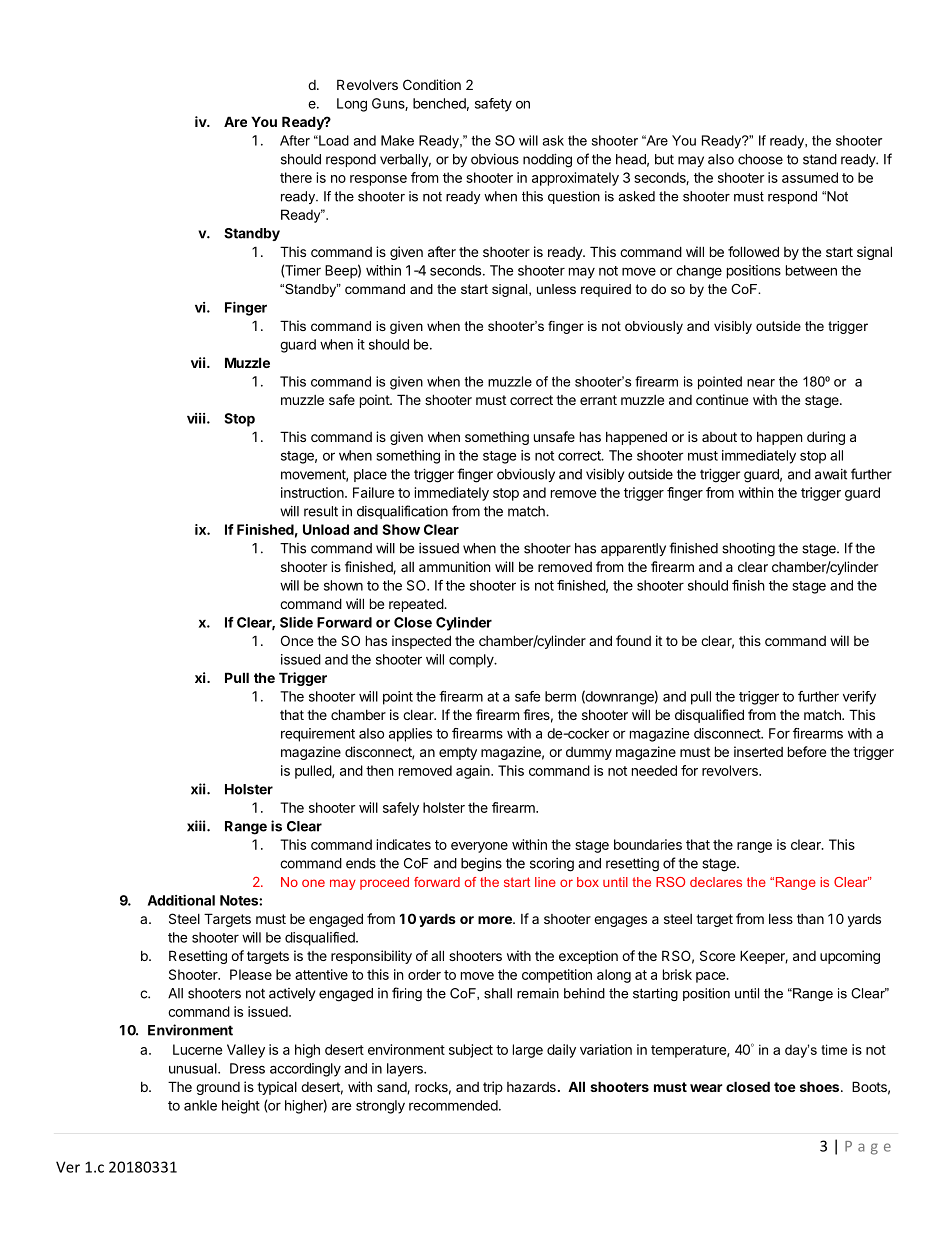 This screenshot has width=952, height=1233. Describe the element at coordinates (760, 159) in the screenshot. I see `choose` at that location.
